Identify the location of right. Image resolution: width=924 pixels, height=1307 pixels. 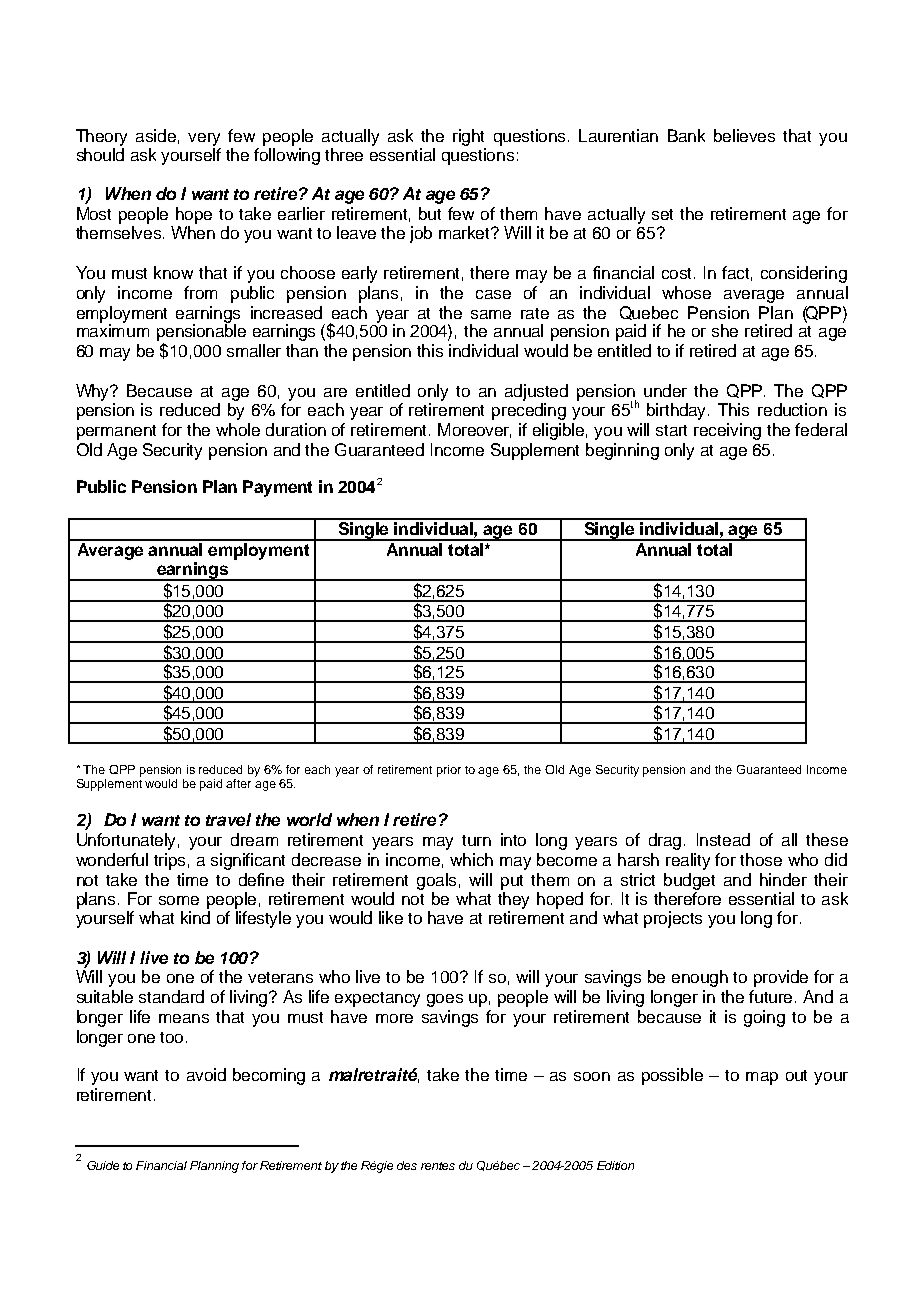
(468, 137).
